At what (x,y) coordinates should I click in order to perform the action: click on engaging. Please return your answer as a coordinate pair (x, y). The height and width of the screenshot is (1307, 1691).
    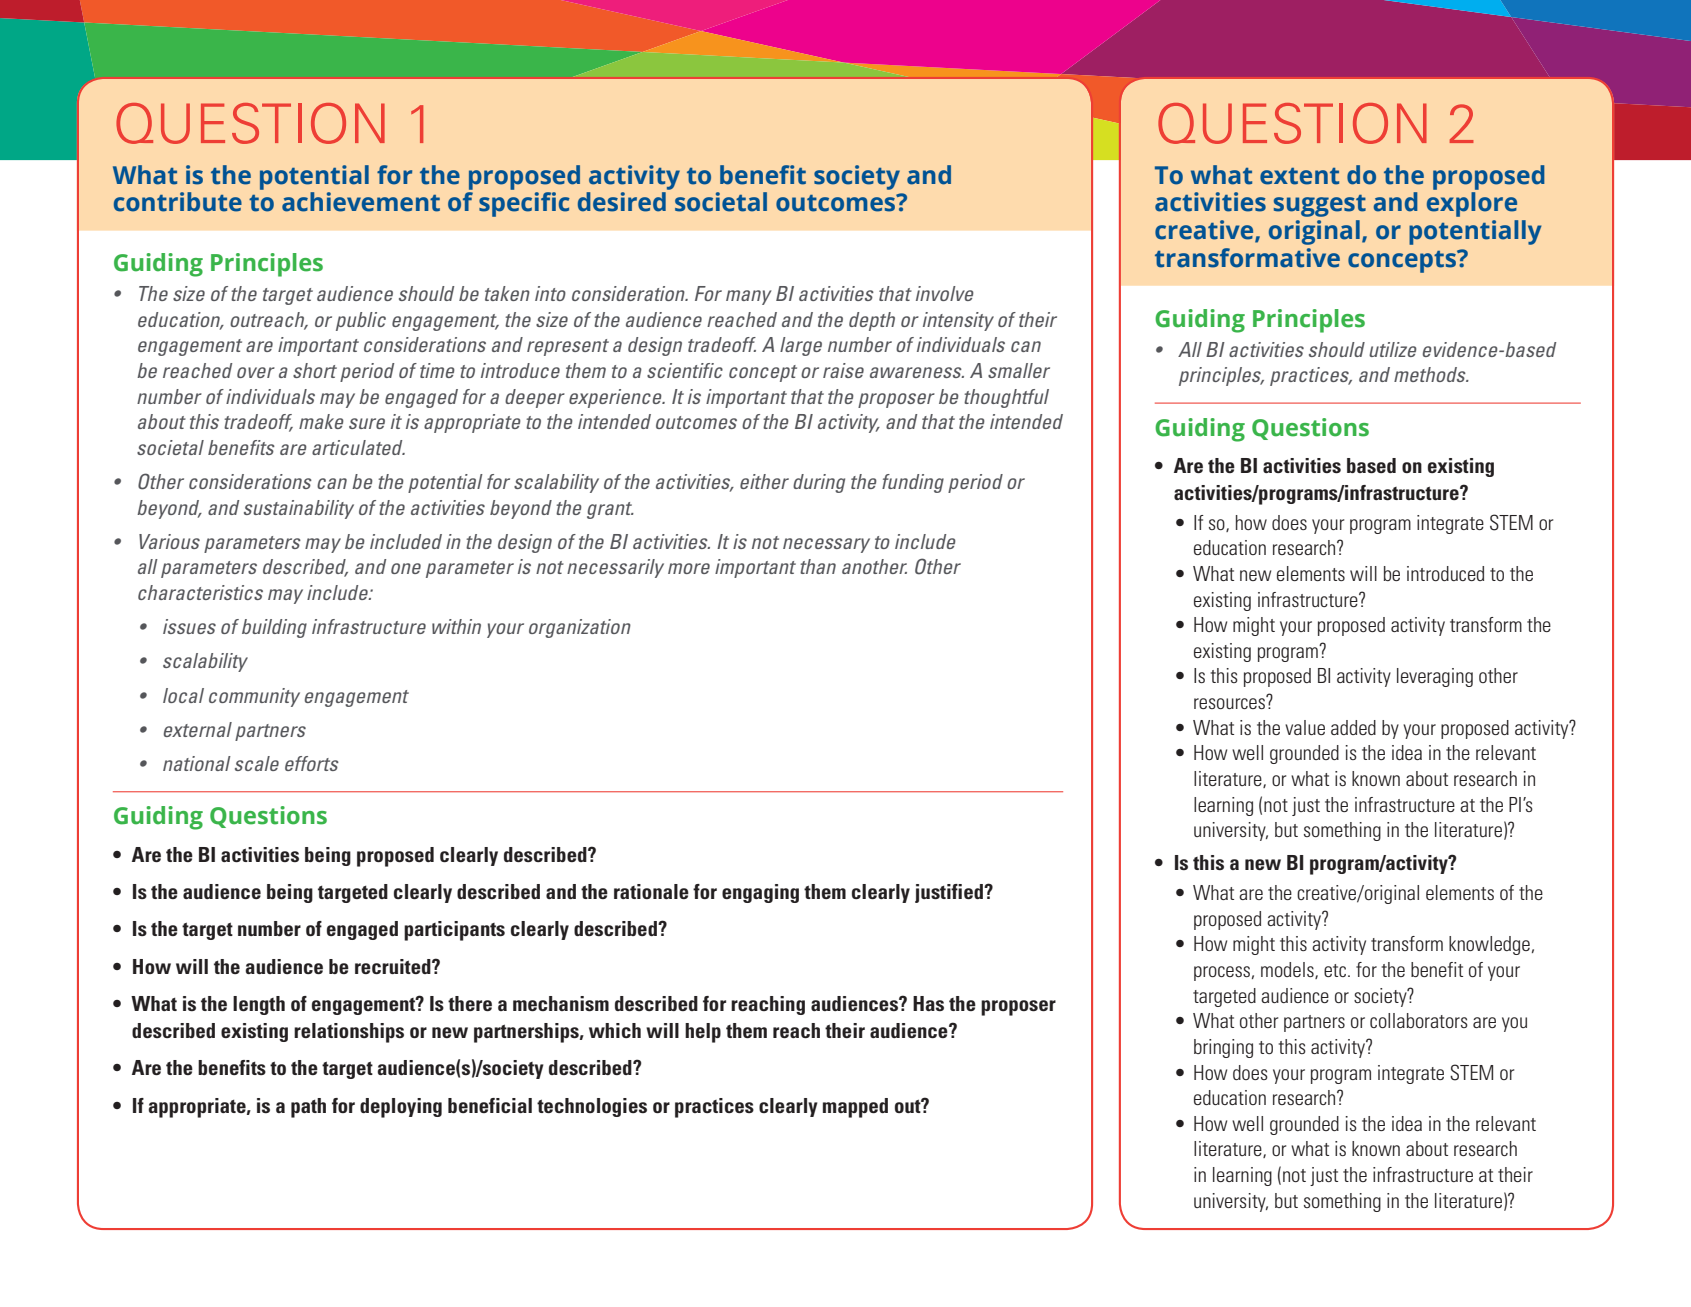
    Looking at the image, I should click on (760, 893).
